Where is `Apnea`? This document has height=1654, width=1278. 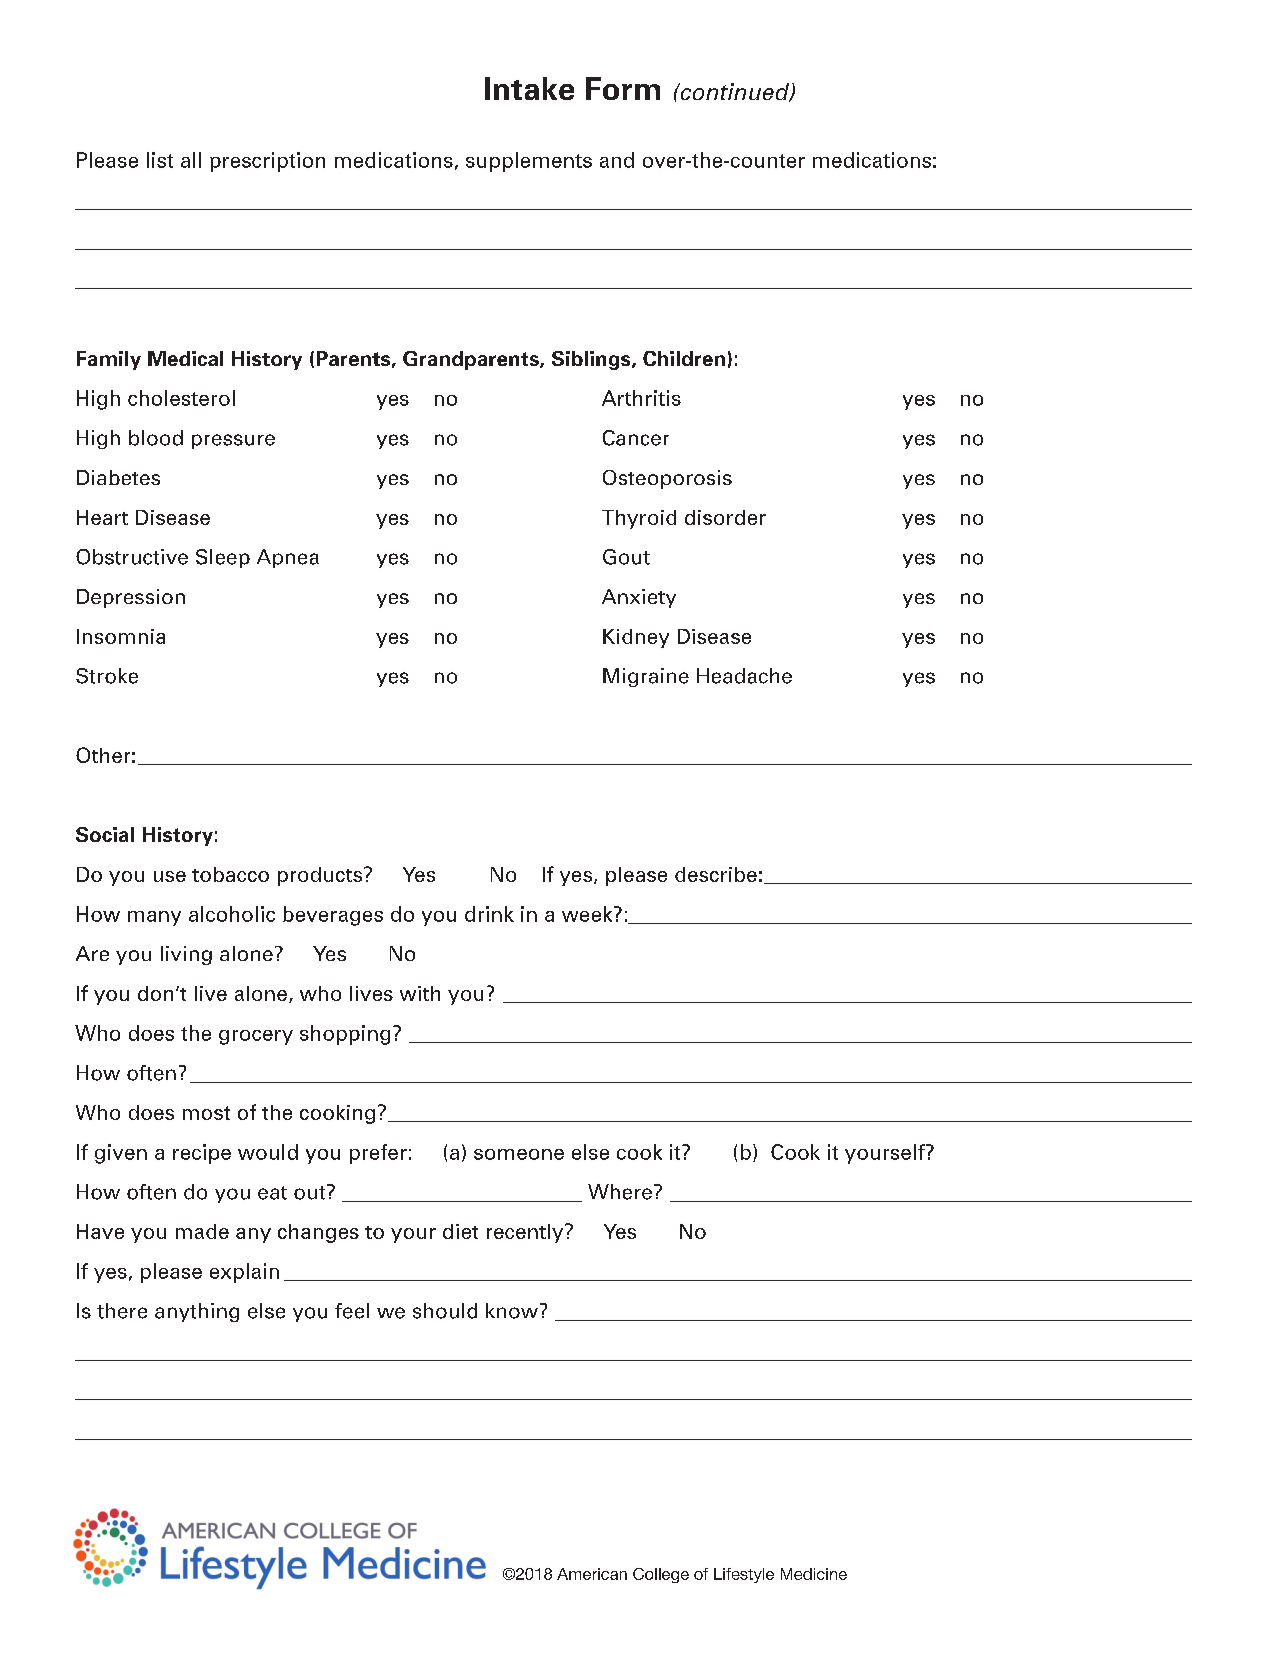 Apnea is located at coordinates (288, 558).
